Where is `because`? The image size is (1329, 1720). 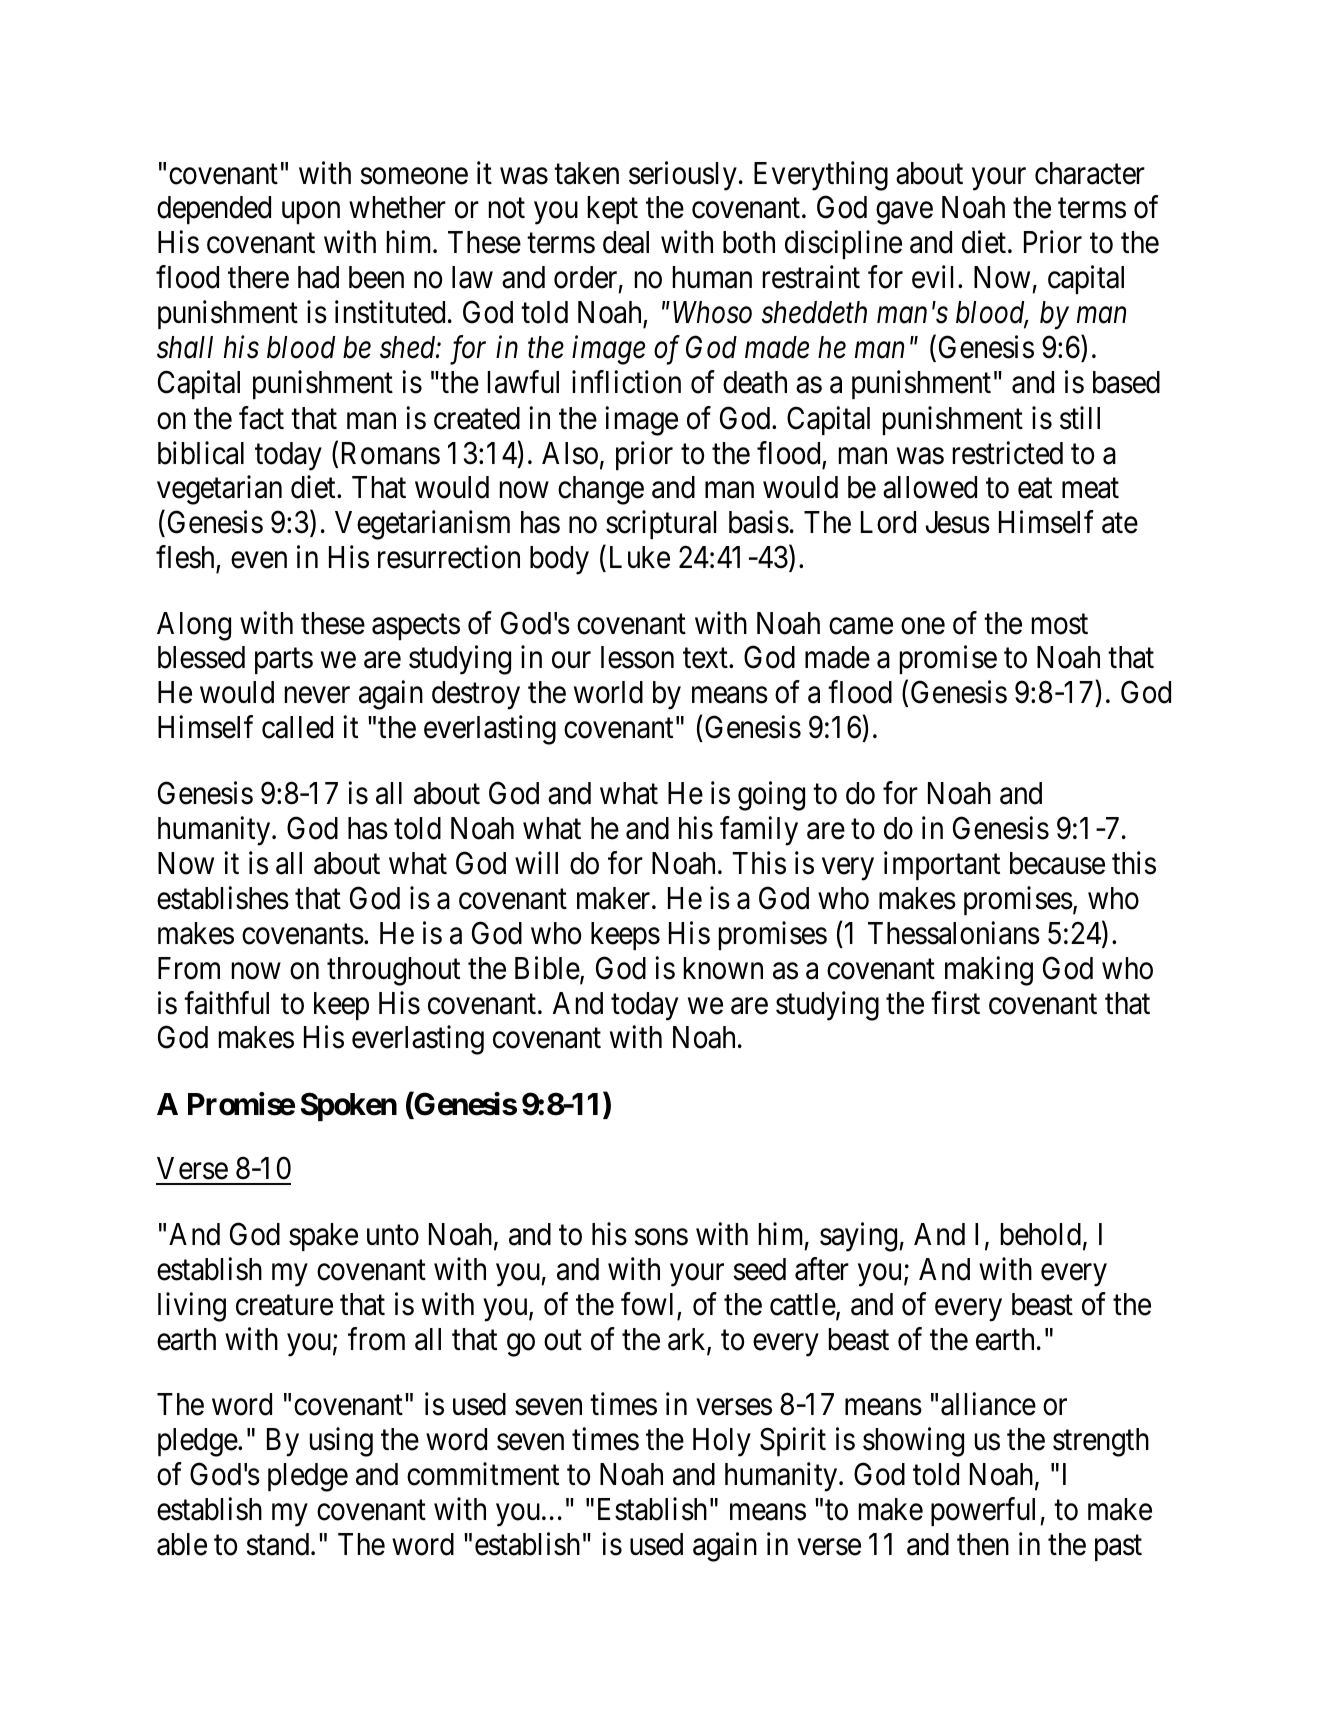
because is located at coordinates (1057, 863).
